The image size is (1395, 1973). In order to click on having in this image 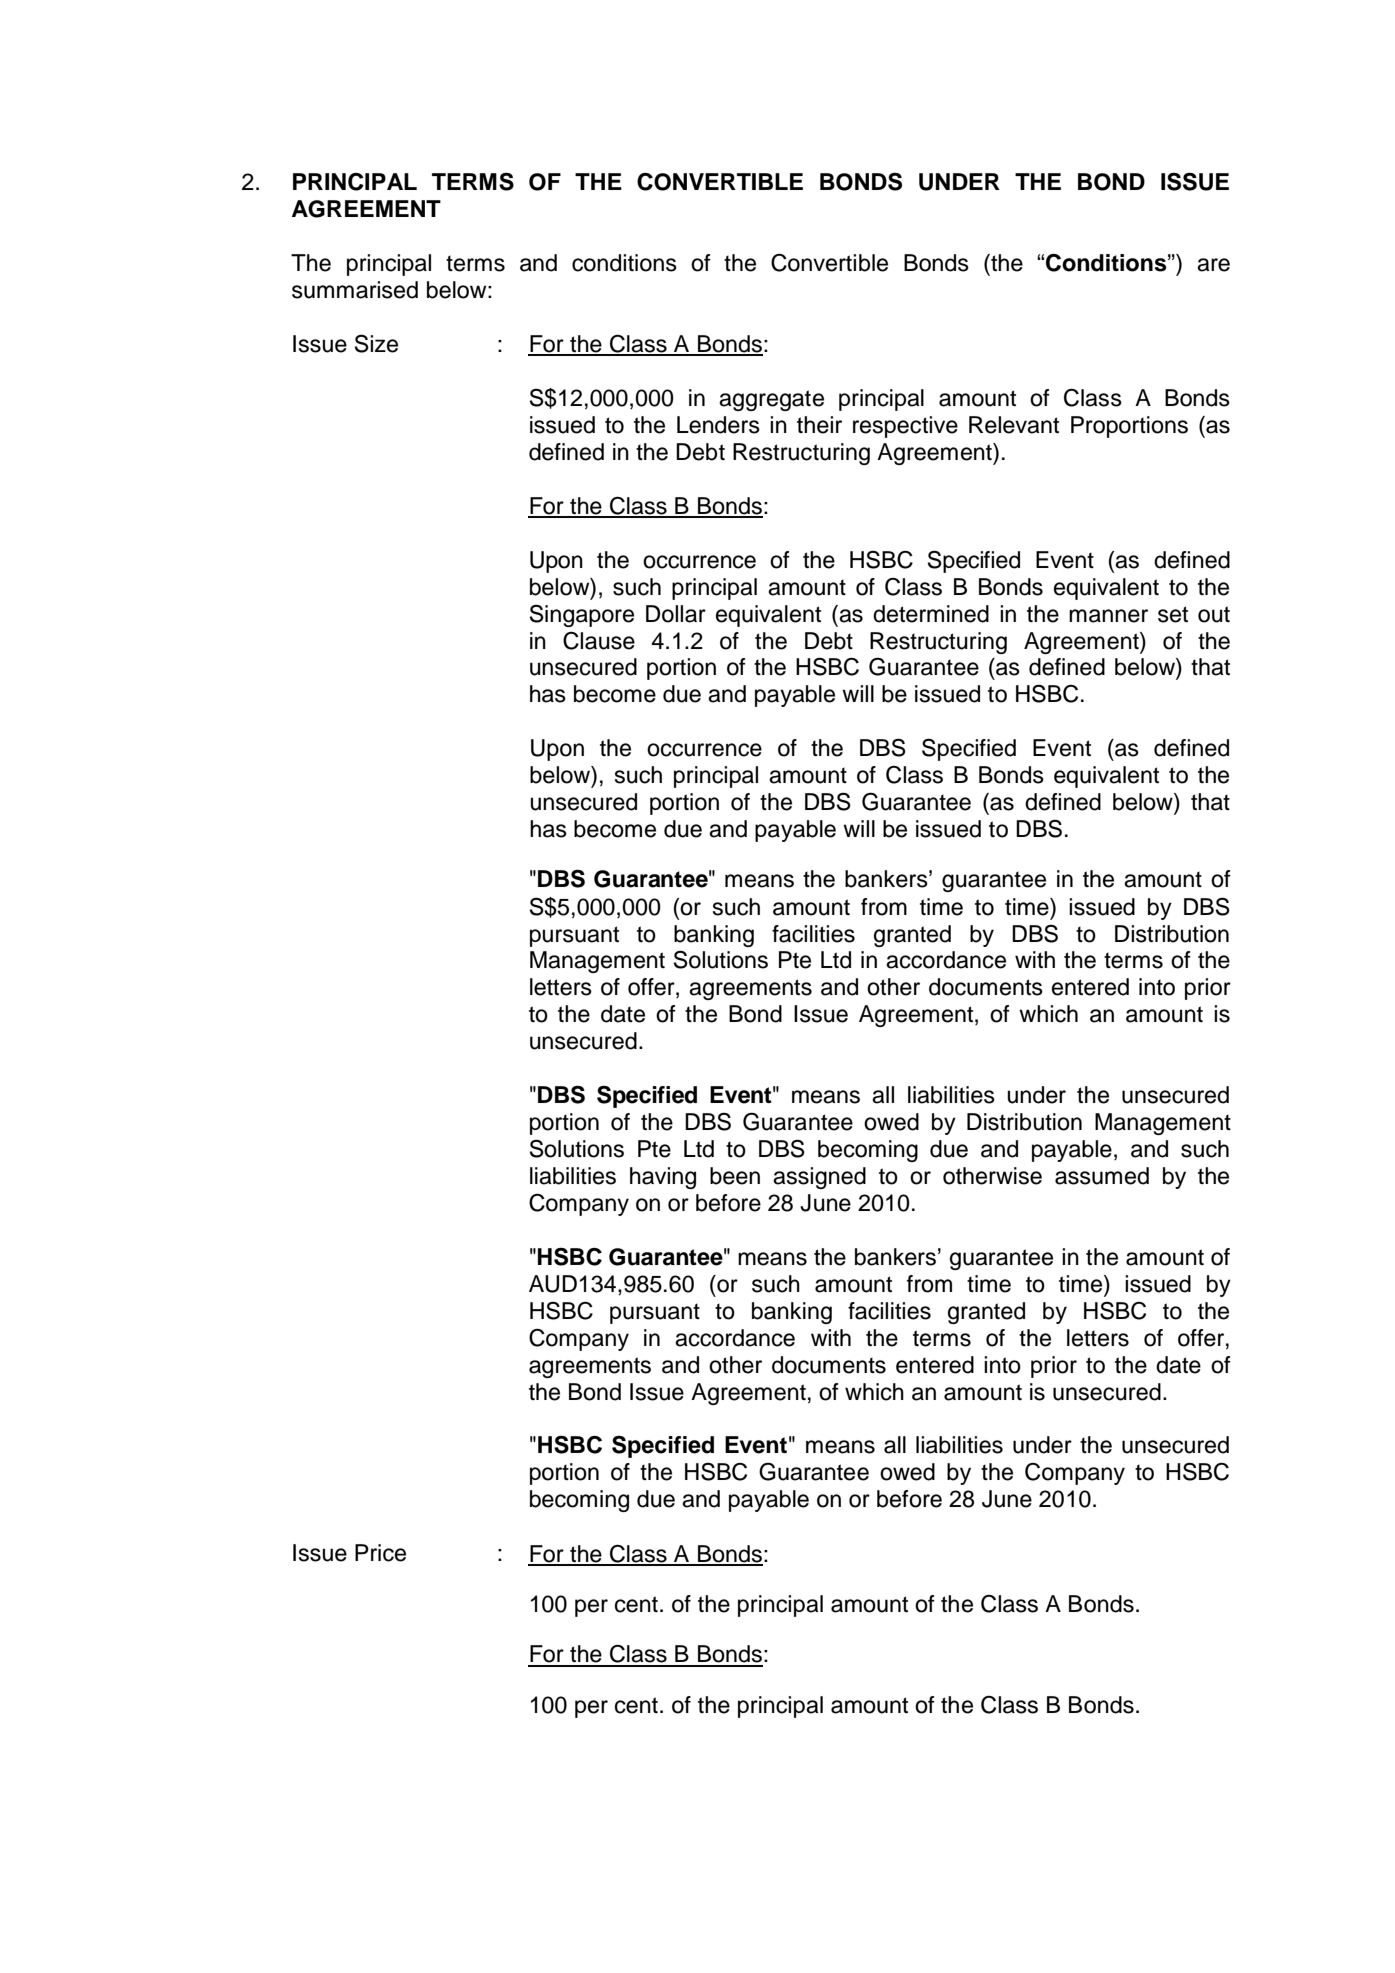, I will do `click(663, 1178)`.
